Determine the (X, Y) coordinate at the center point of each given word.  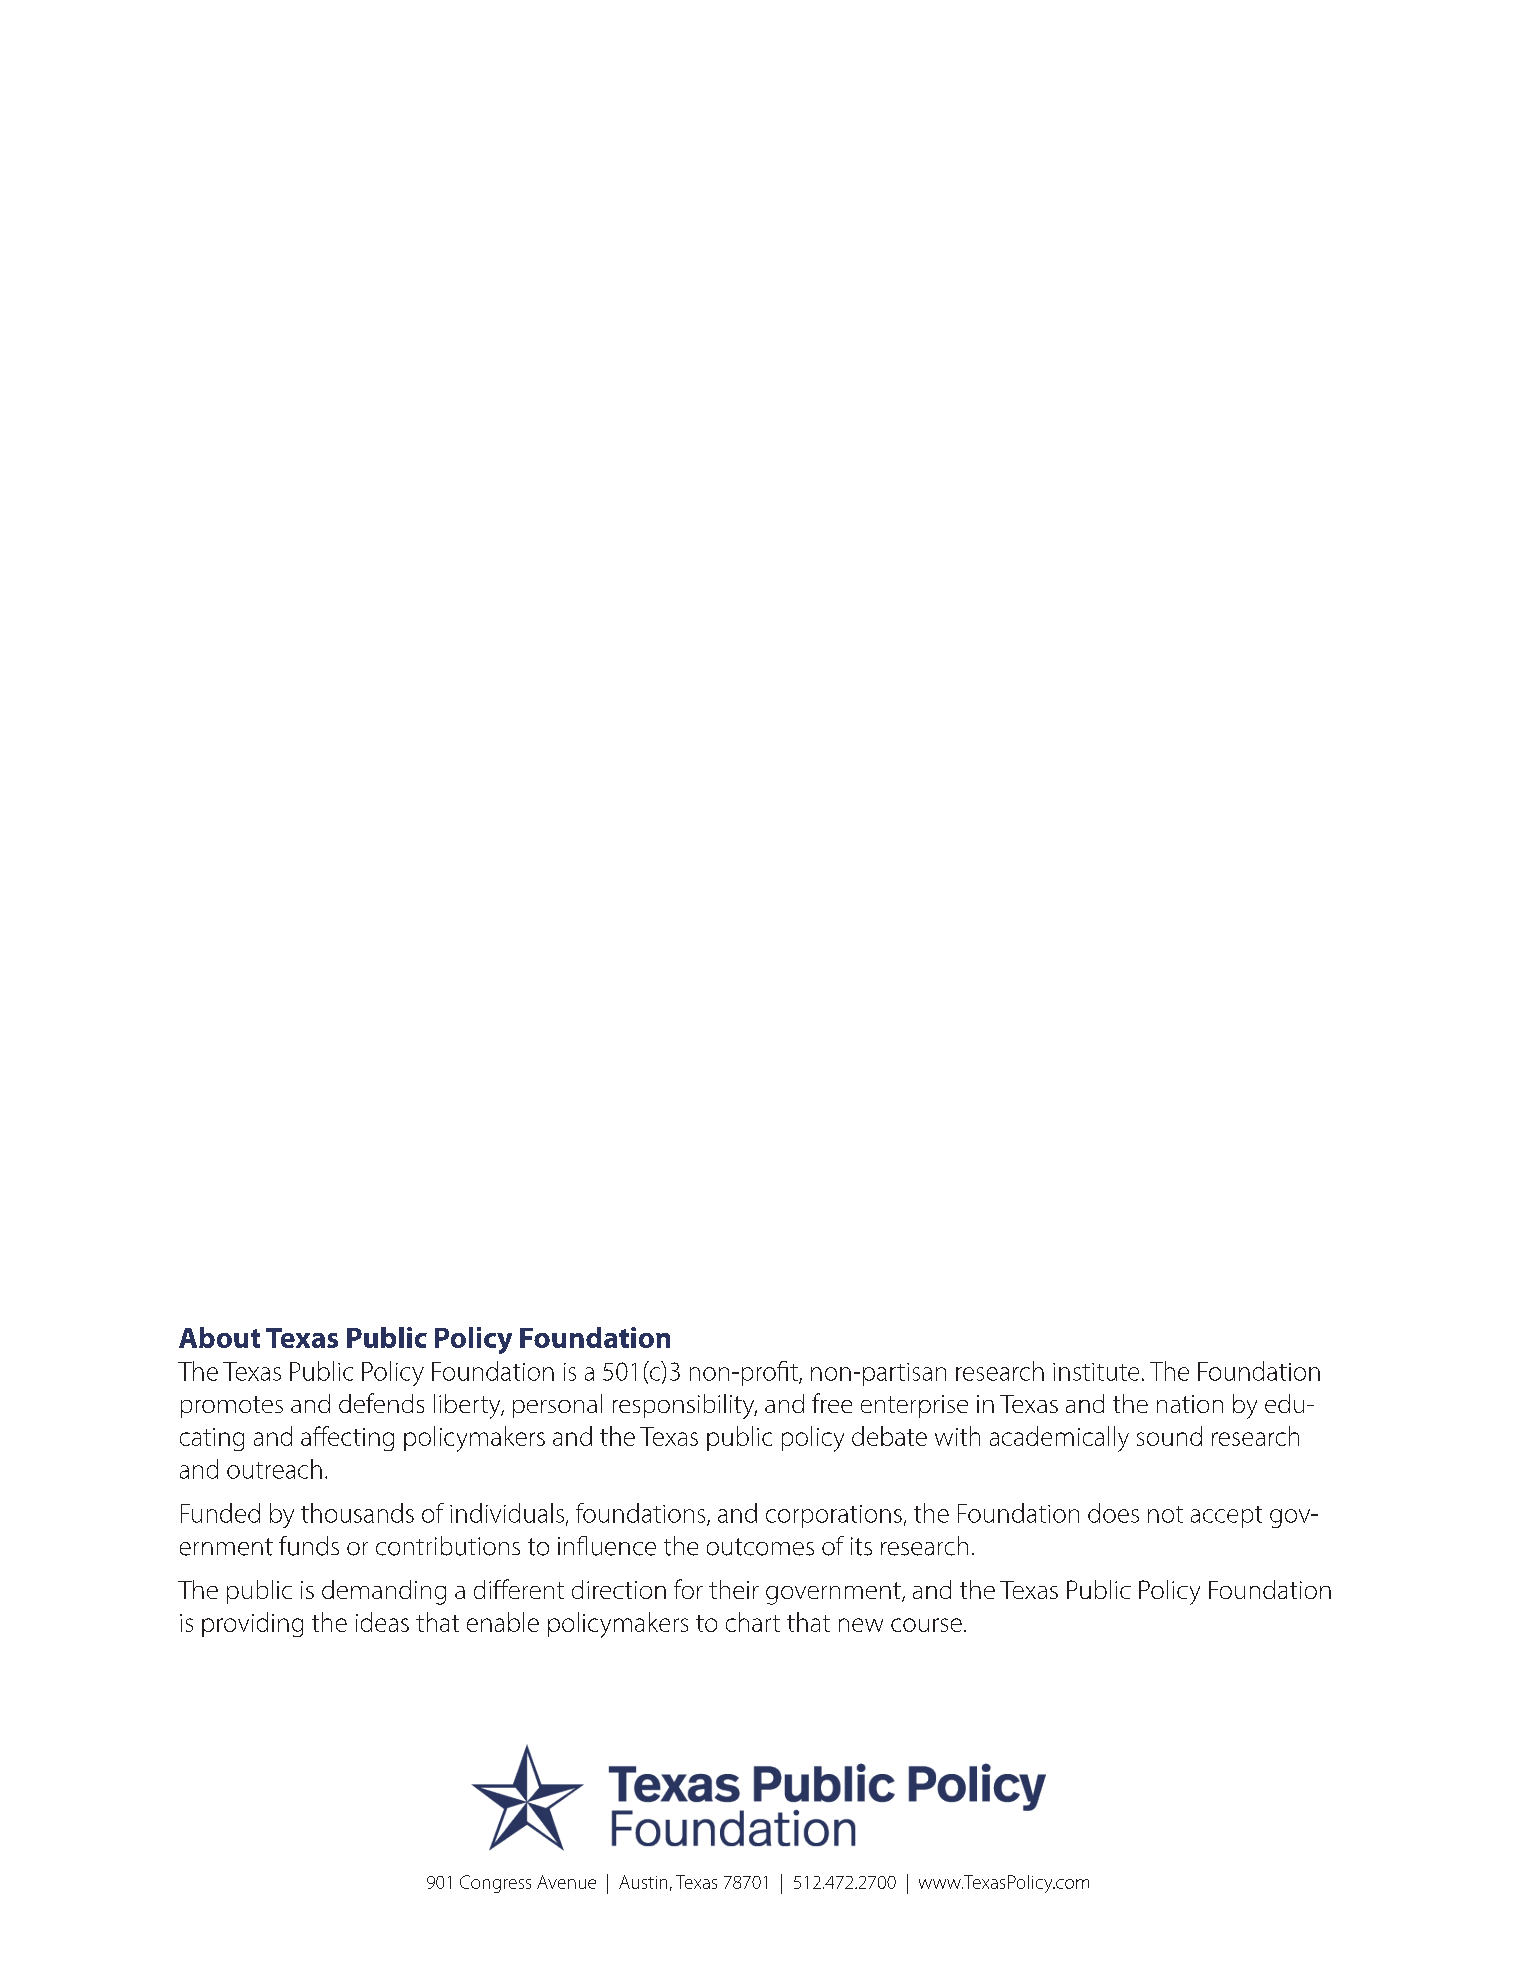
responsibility (685, 1406)
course (926, 1625)
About (219, 1337)
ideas (382, 1622)
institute (1096, 1372)
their (734, 1589)
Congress (495, 1884)
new (861, 1625)
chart (753, 1622)
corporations (834, 1516)
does (1113, 1513)
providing (252, 1624)
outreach (274, 1469)
